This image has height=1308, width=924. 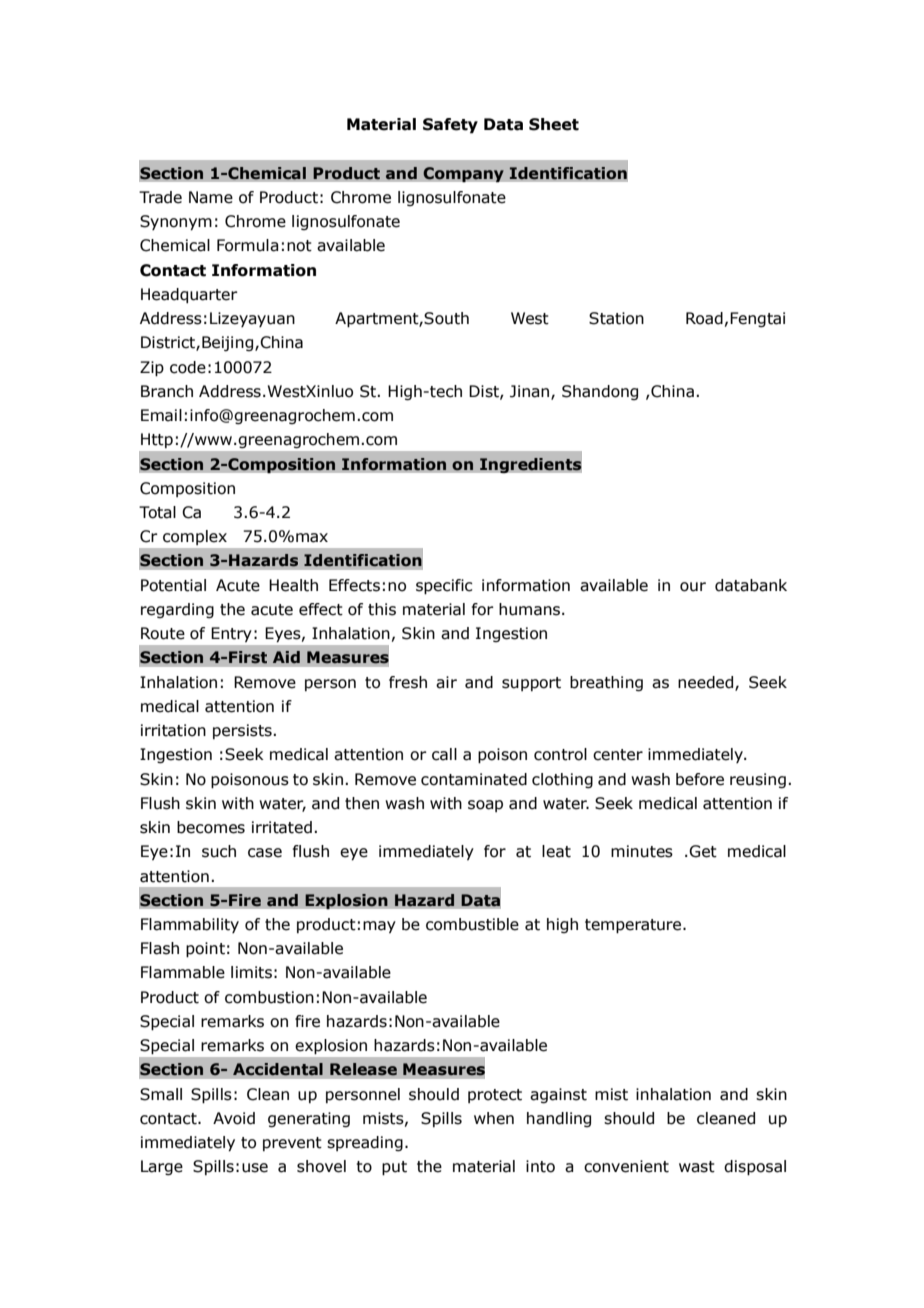 What do you see at coordinates (554, 124) in the image?
I see `Sheet` at bounding box center [554, 124].
